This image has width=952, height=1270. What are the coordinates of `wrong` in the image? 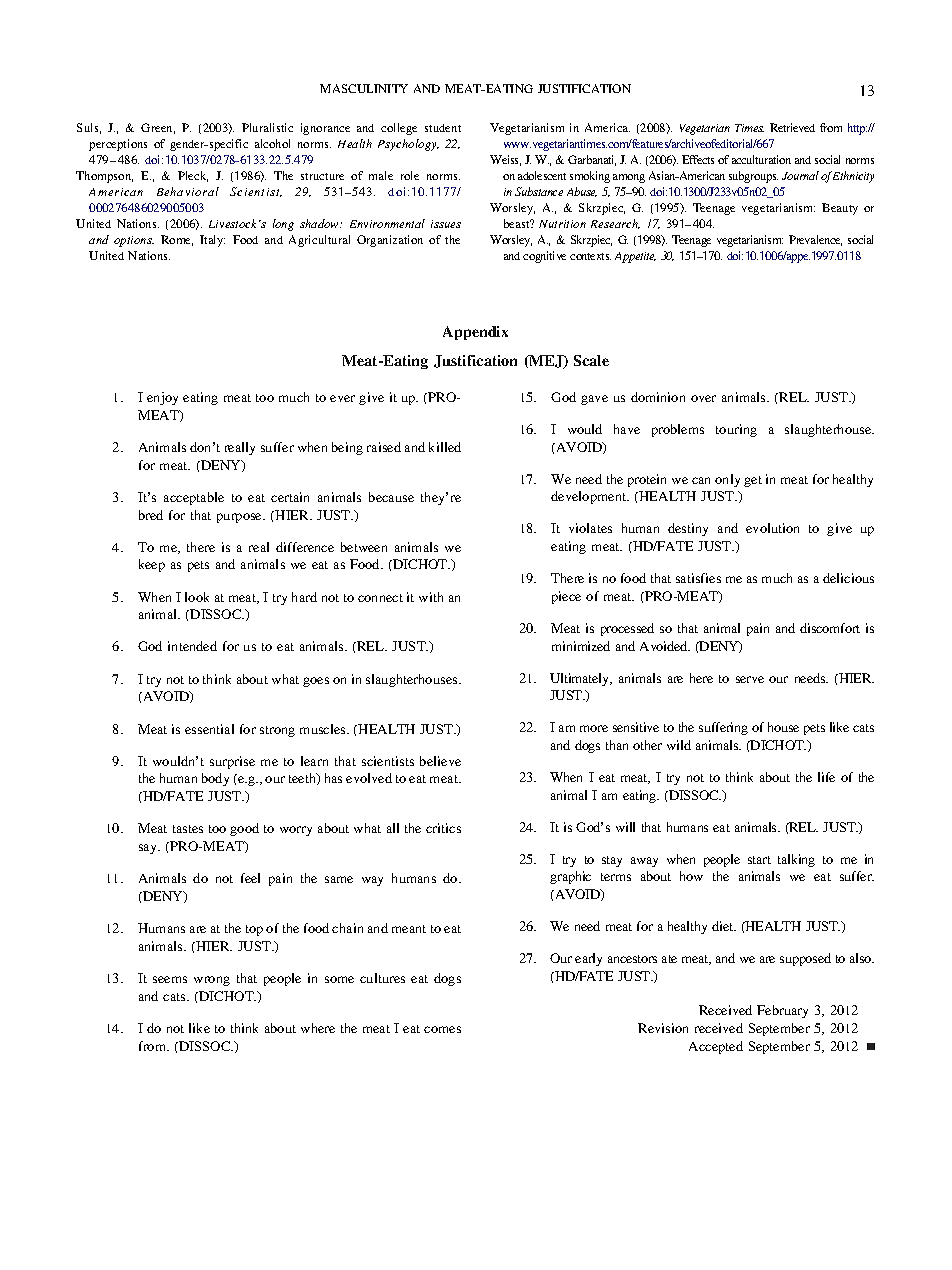 It's located at (212, 981).
